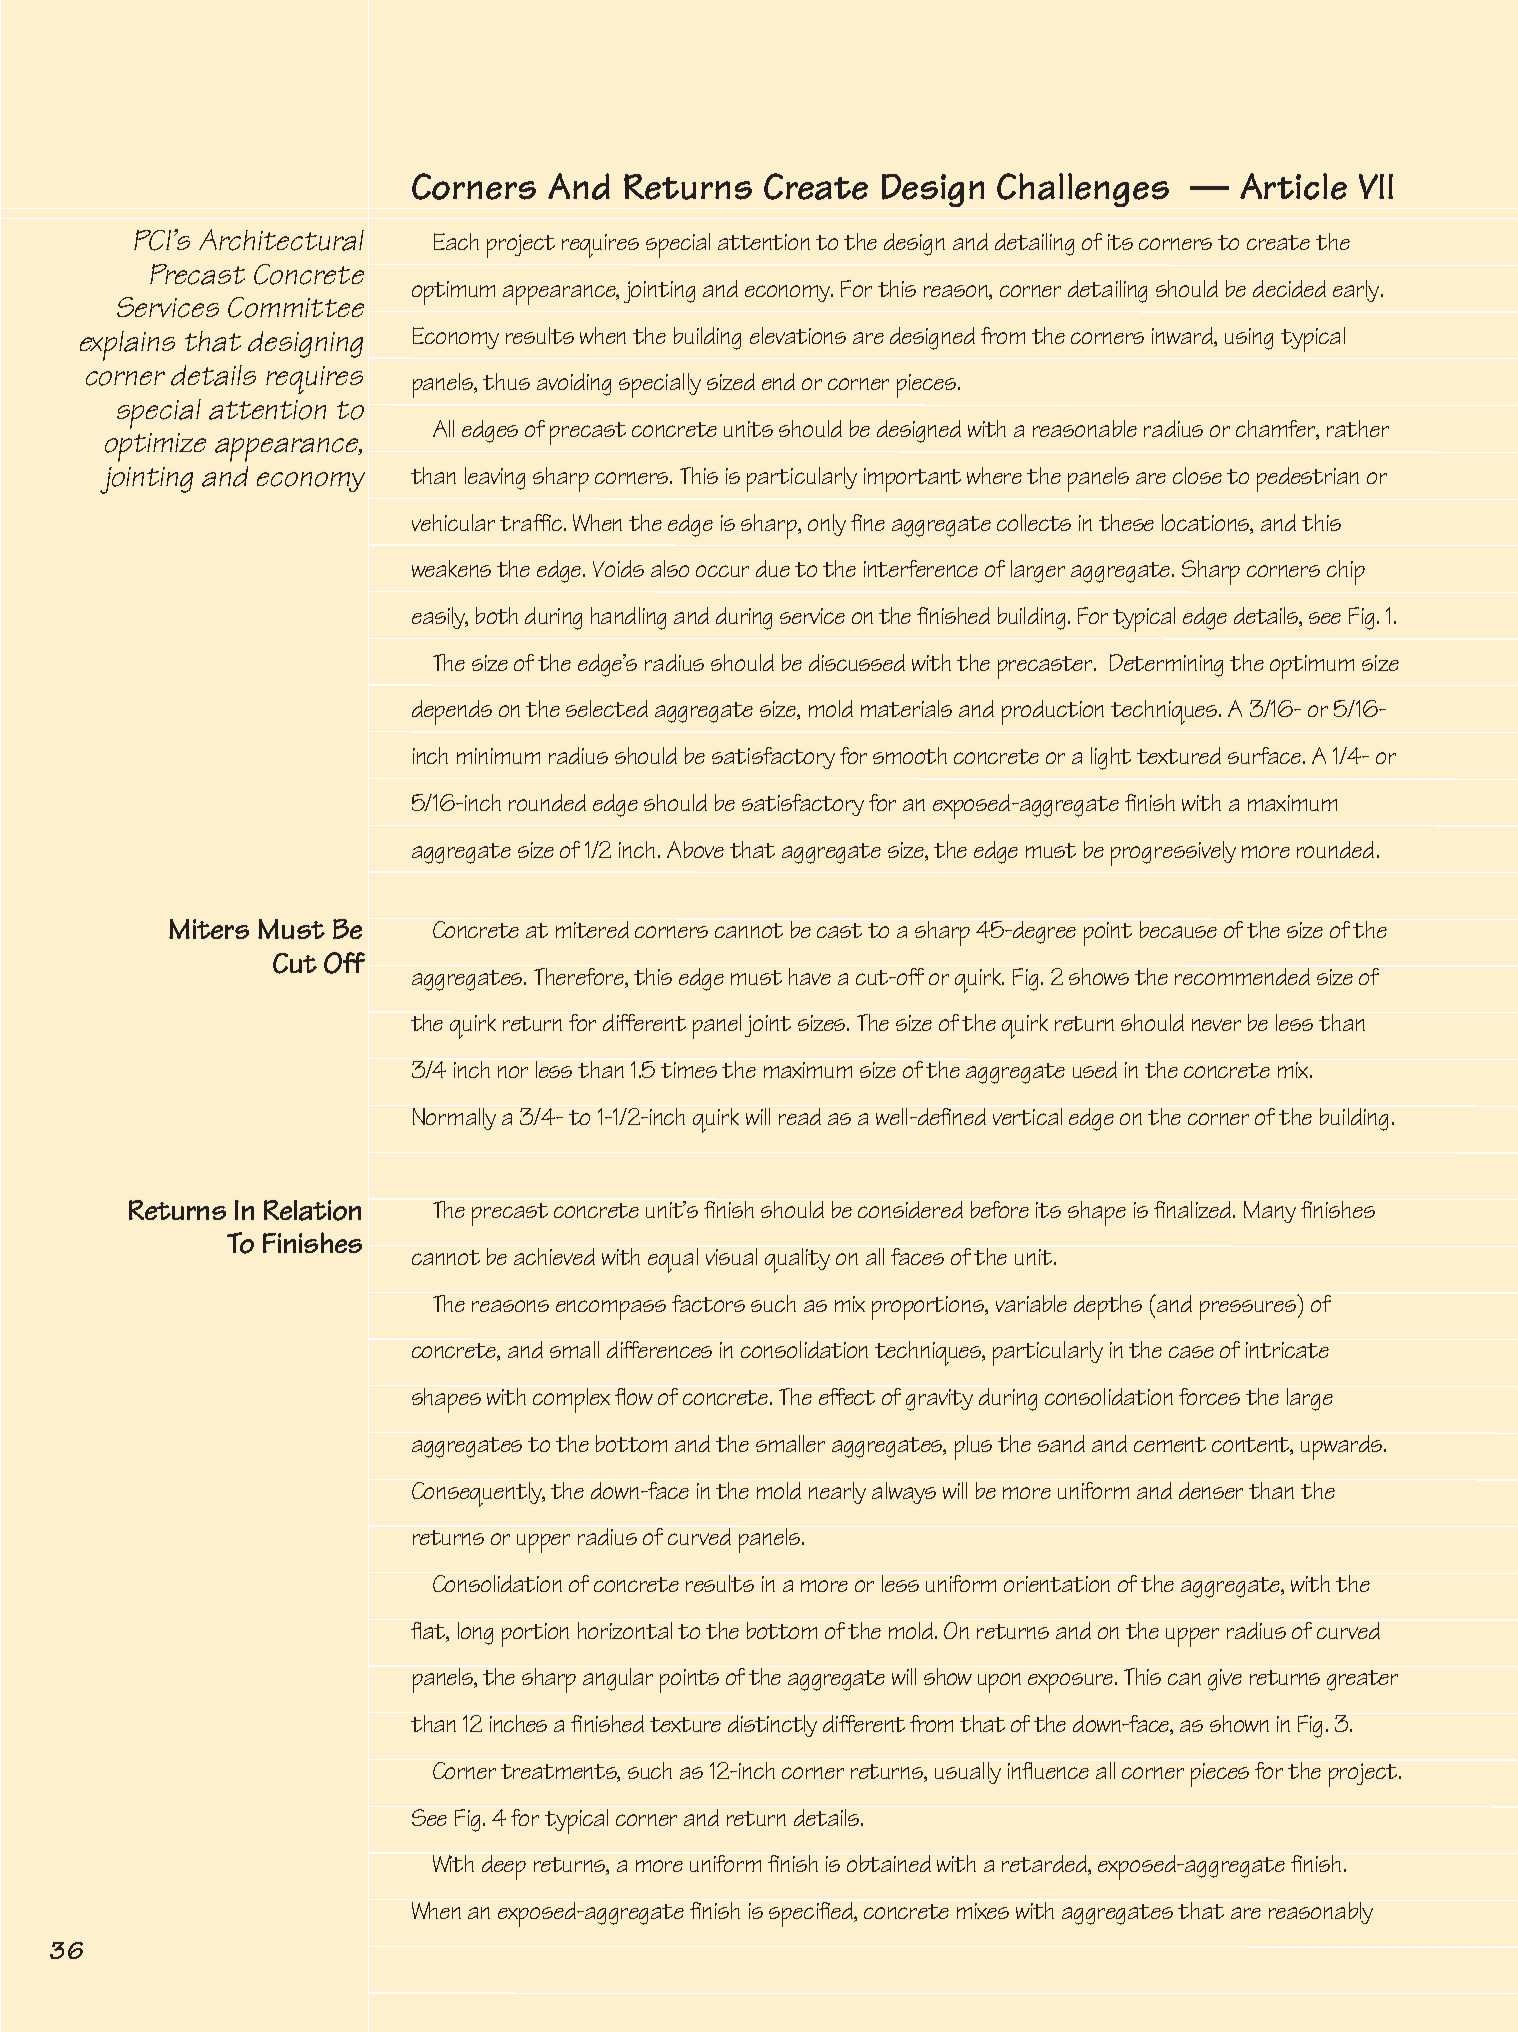 This screenshot has width=1518, height=2032. I want to click on easily, so click(440, 618).
